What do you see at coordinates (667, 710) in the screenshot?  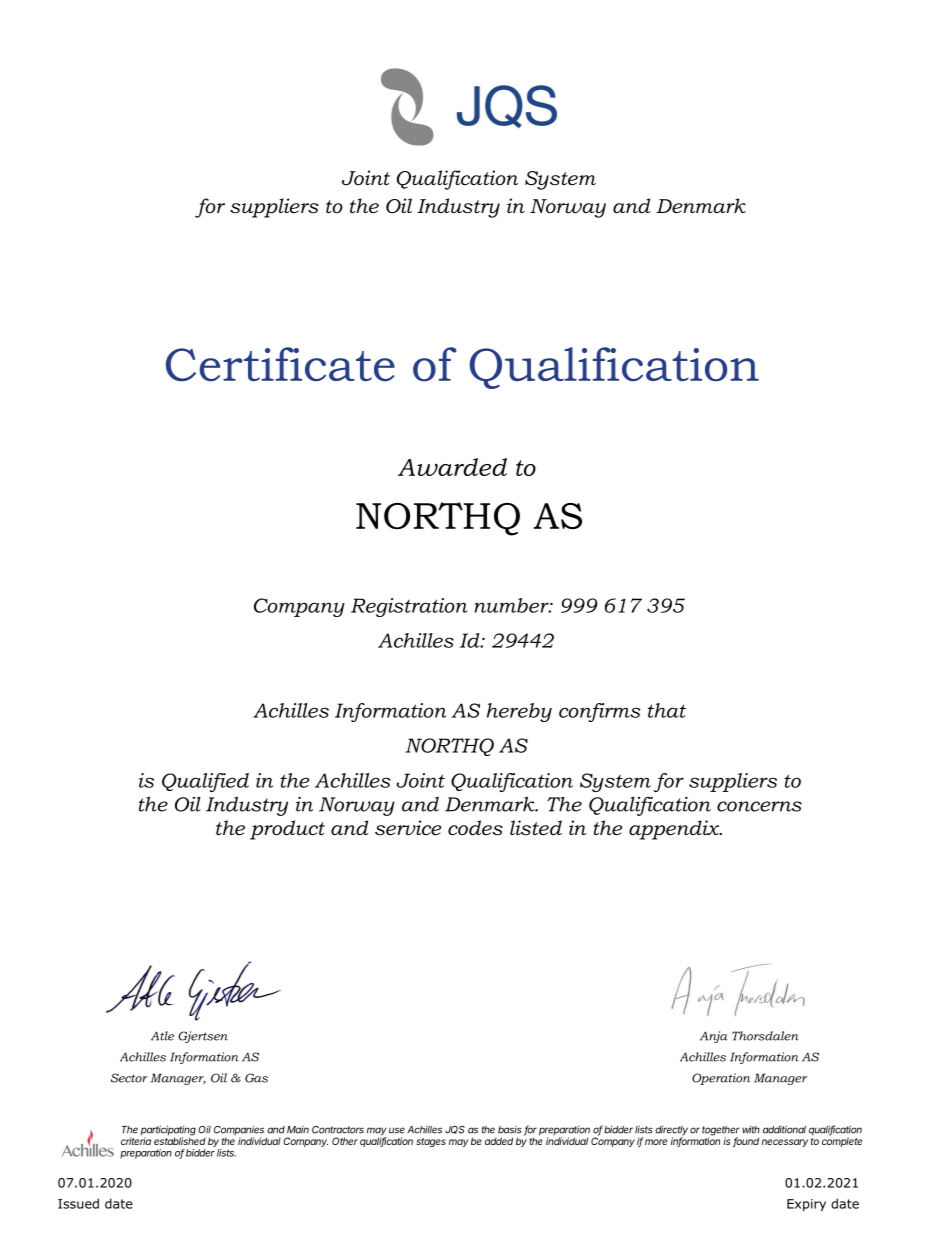 I see `that` at bounding box center [667, 710].
